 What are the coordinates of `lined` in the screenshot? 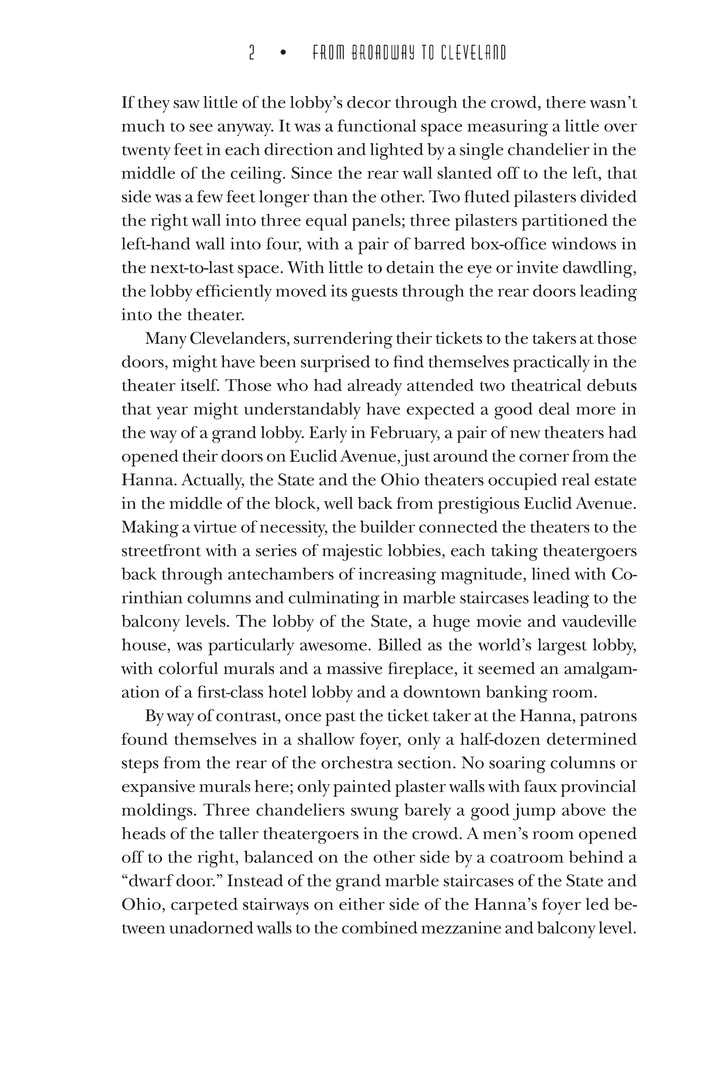 It's located at (551, 573).
